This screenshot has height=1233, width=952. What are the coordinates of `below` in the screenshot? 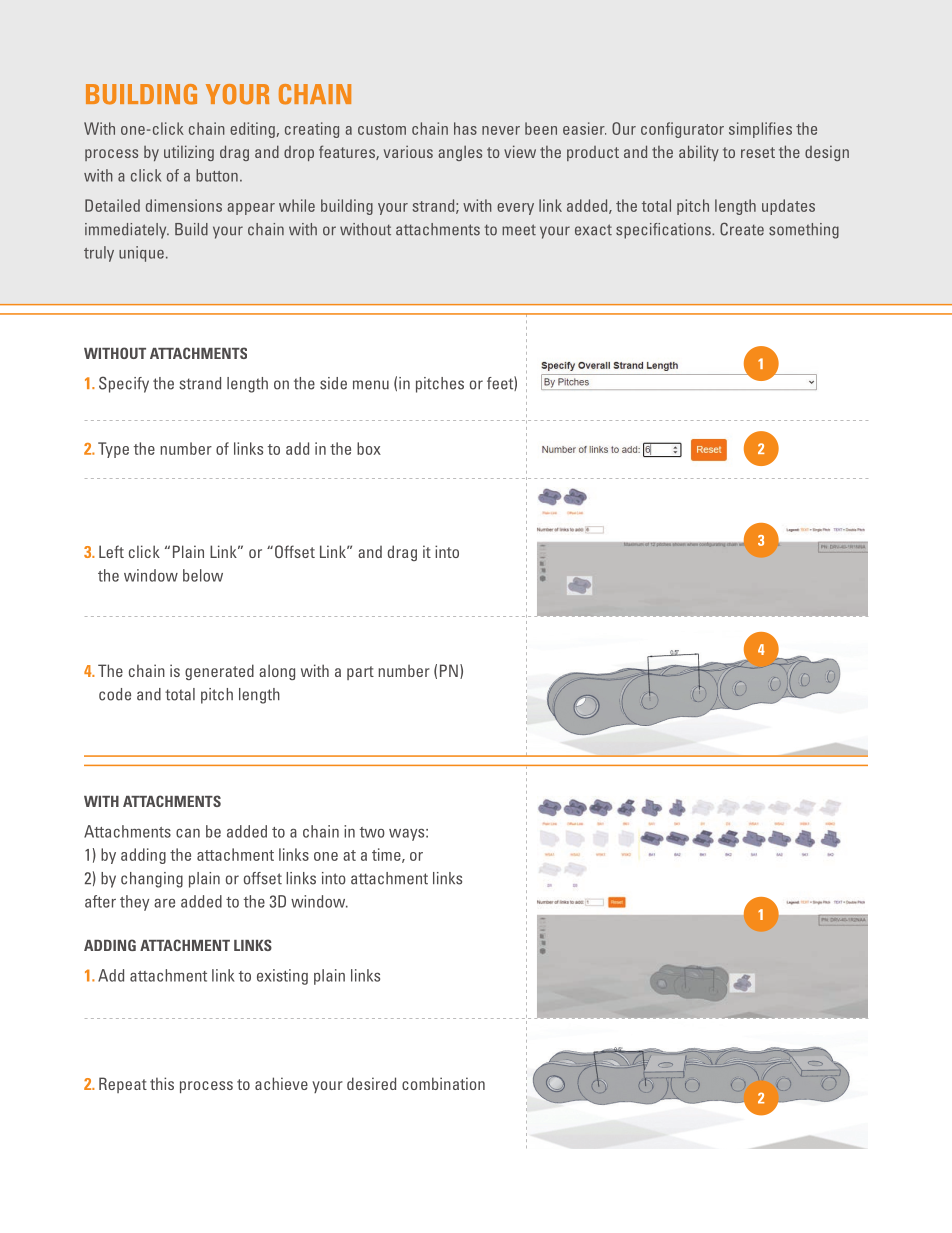 It's located at (203, 575).
